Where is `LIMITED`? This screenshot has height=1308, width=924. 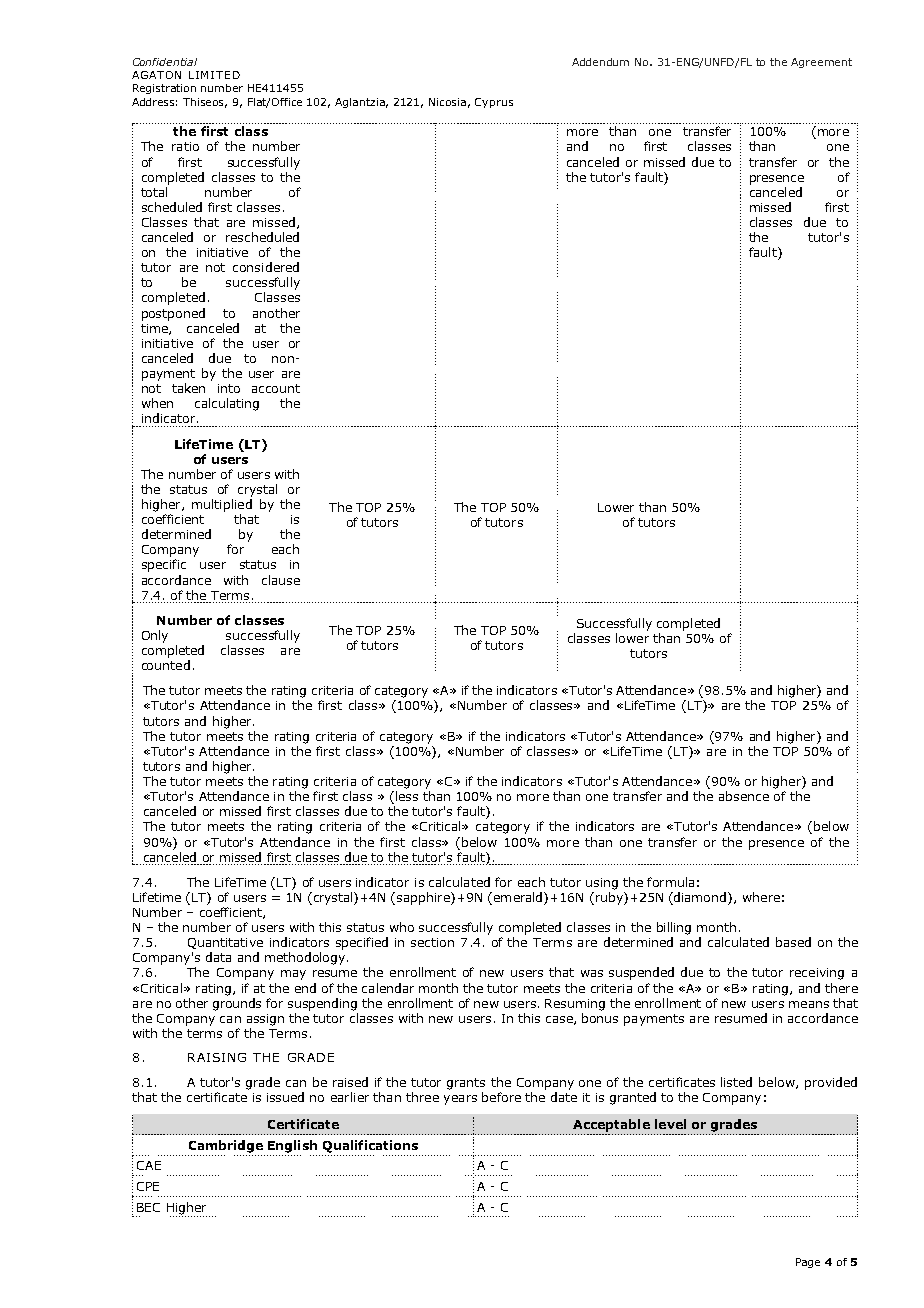
LIMITED is located at coordinates (214, 75).
